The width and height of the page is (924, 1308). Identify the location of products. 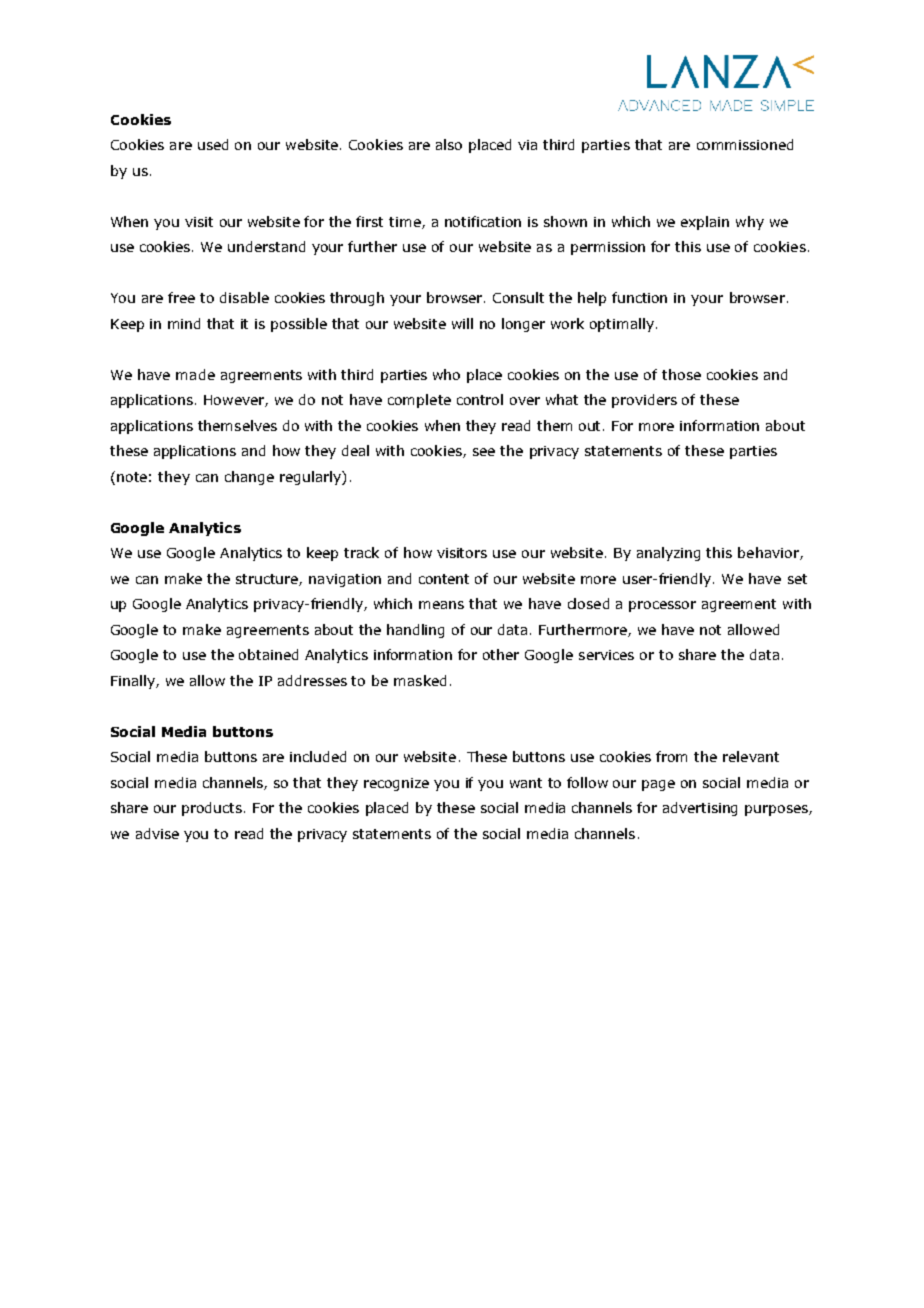
(213, 809).
